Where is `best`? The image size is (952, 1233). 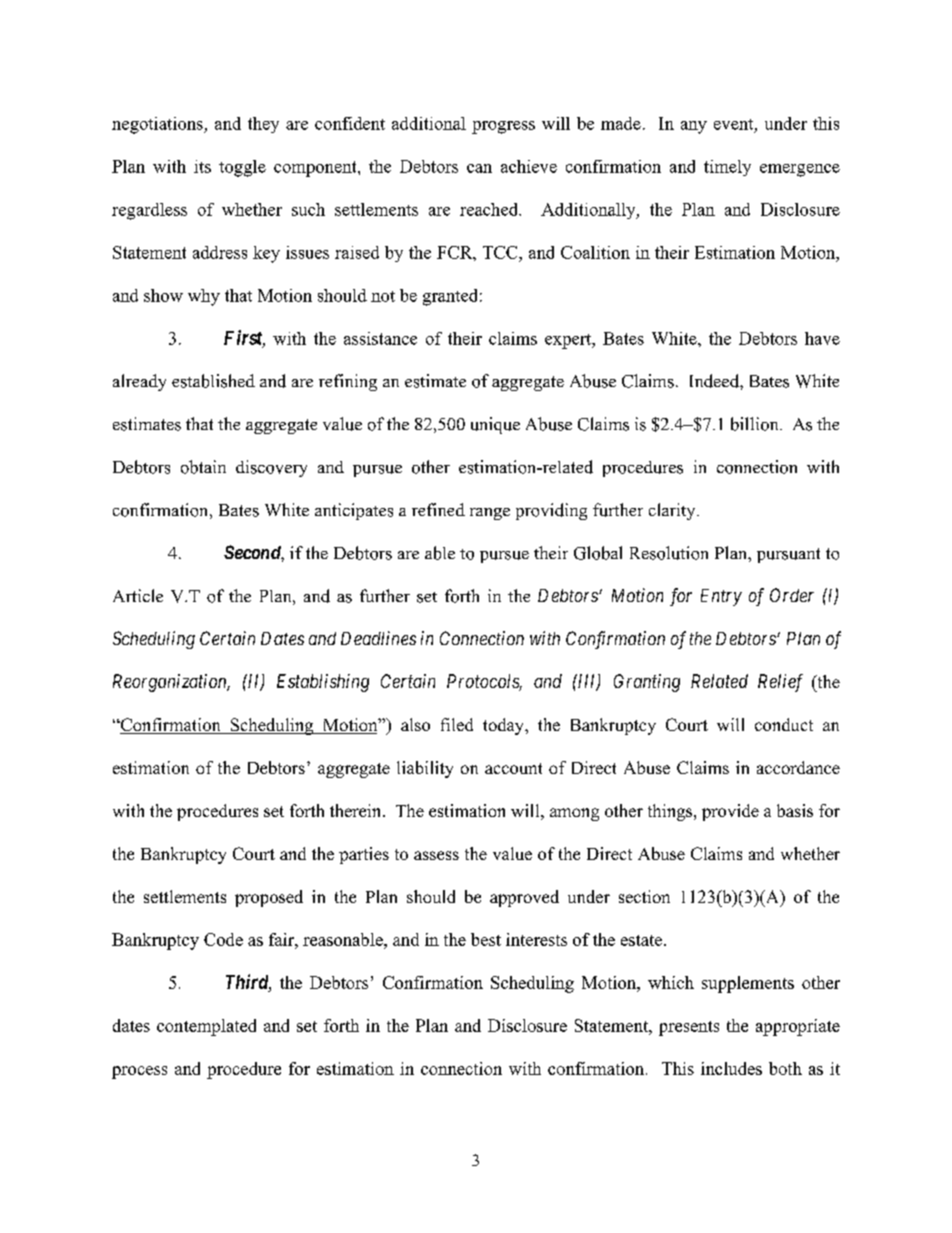 best is located at coordinates (486, 939).
